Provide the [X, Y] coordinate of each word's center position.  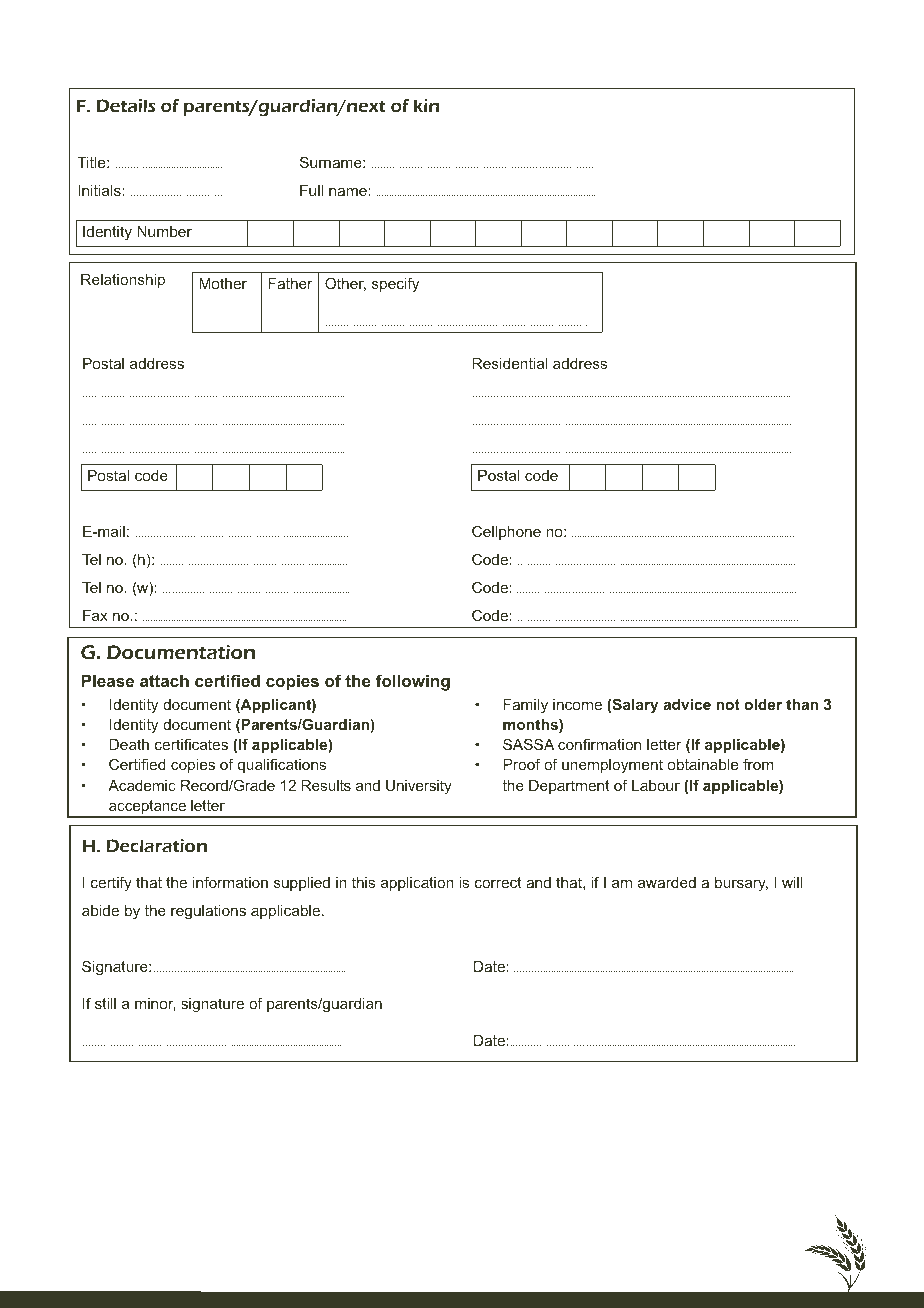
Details [126, 105]
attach [164, 680]
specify [395, 285]
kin [426, 105]
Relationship [123, 281]
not [728, 704]
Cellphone [506, 532]
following [413, 682]
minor [155, 1004]
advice [687, 704]
